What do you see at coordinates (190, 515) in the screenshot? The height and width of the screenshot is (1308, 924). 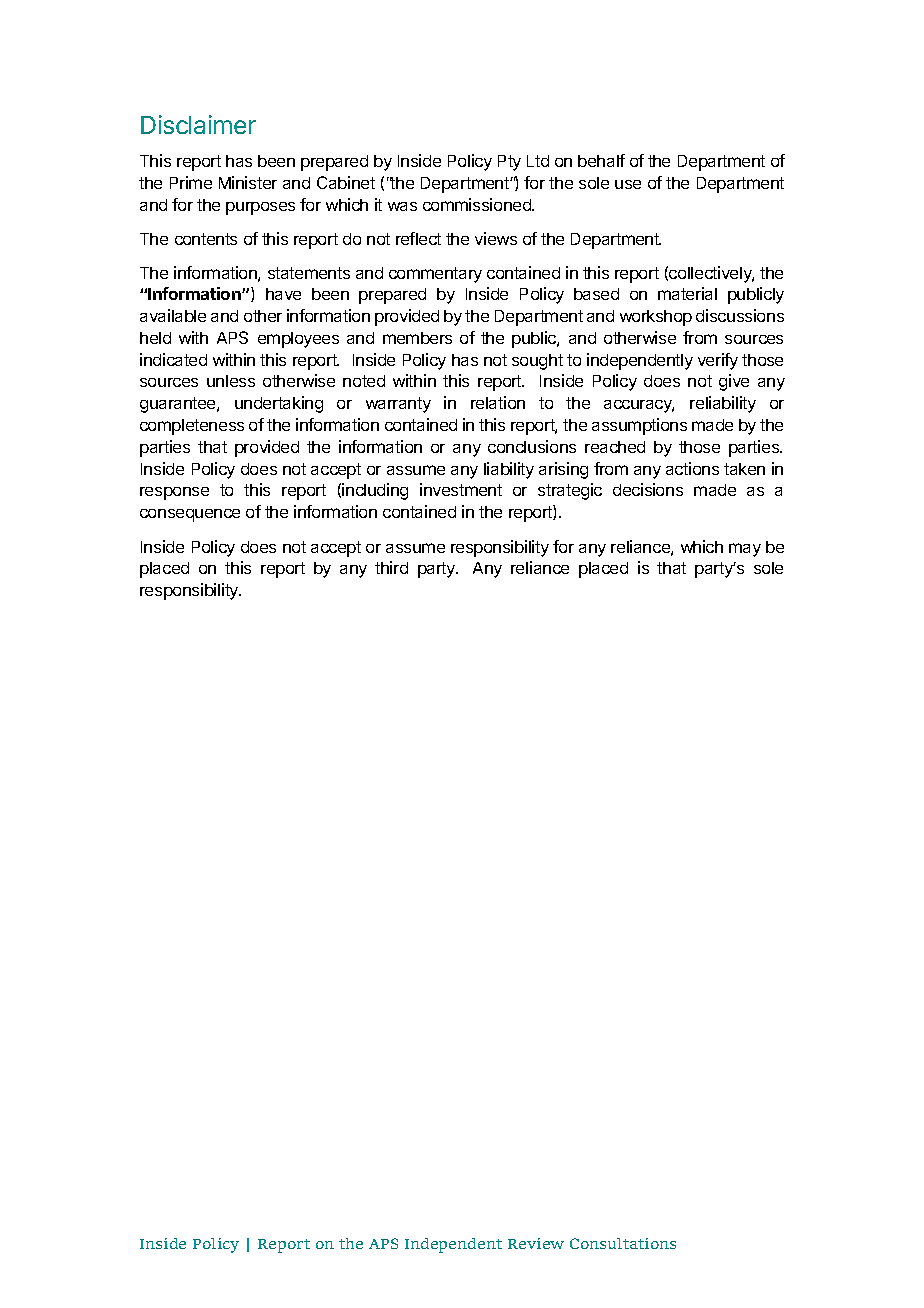 I see `consequence` at bounding box center [190, 515].
